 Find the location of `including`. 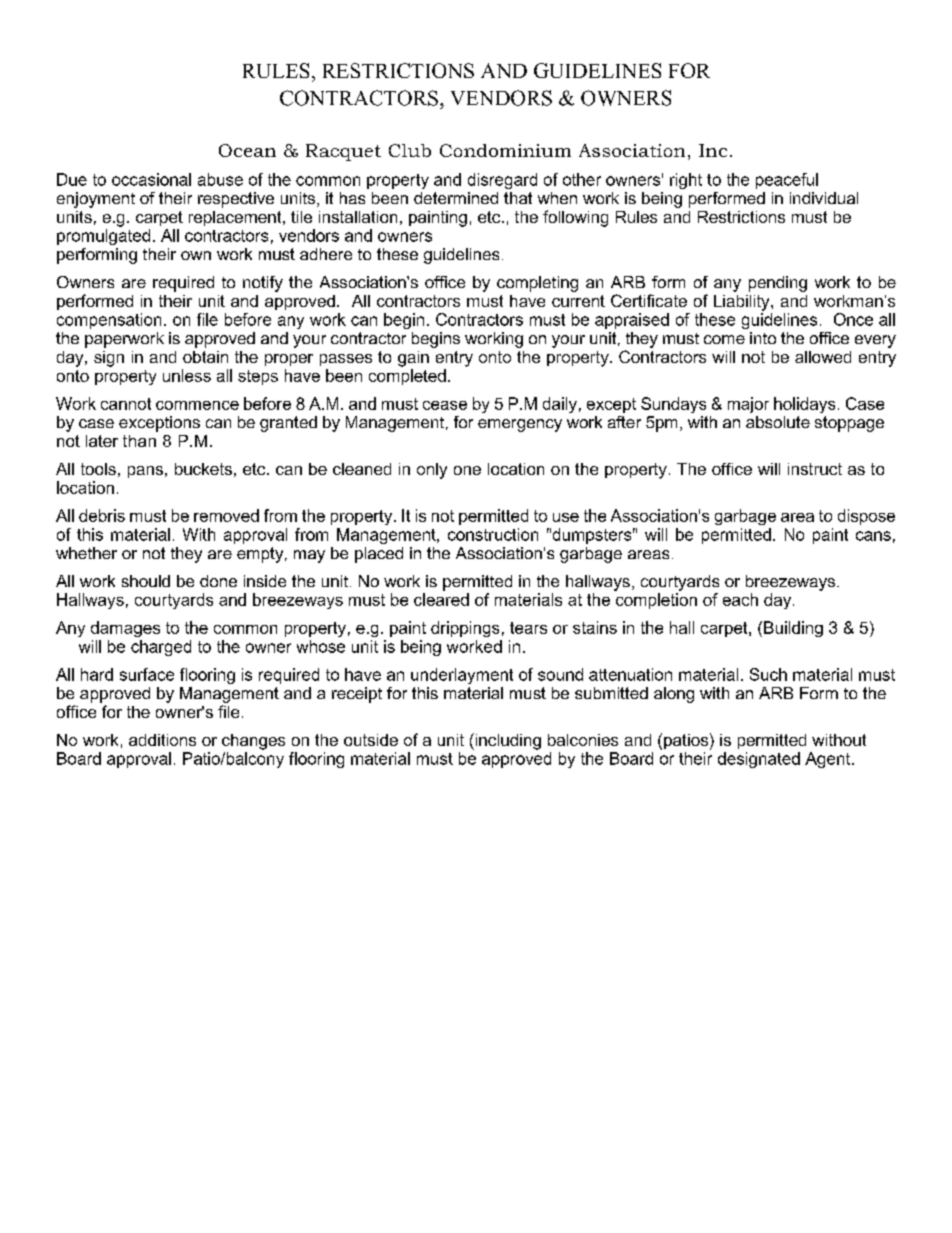

including is located at coordinates (507, 741).
